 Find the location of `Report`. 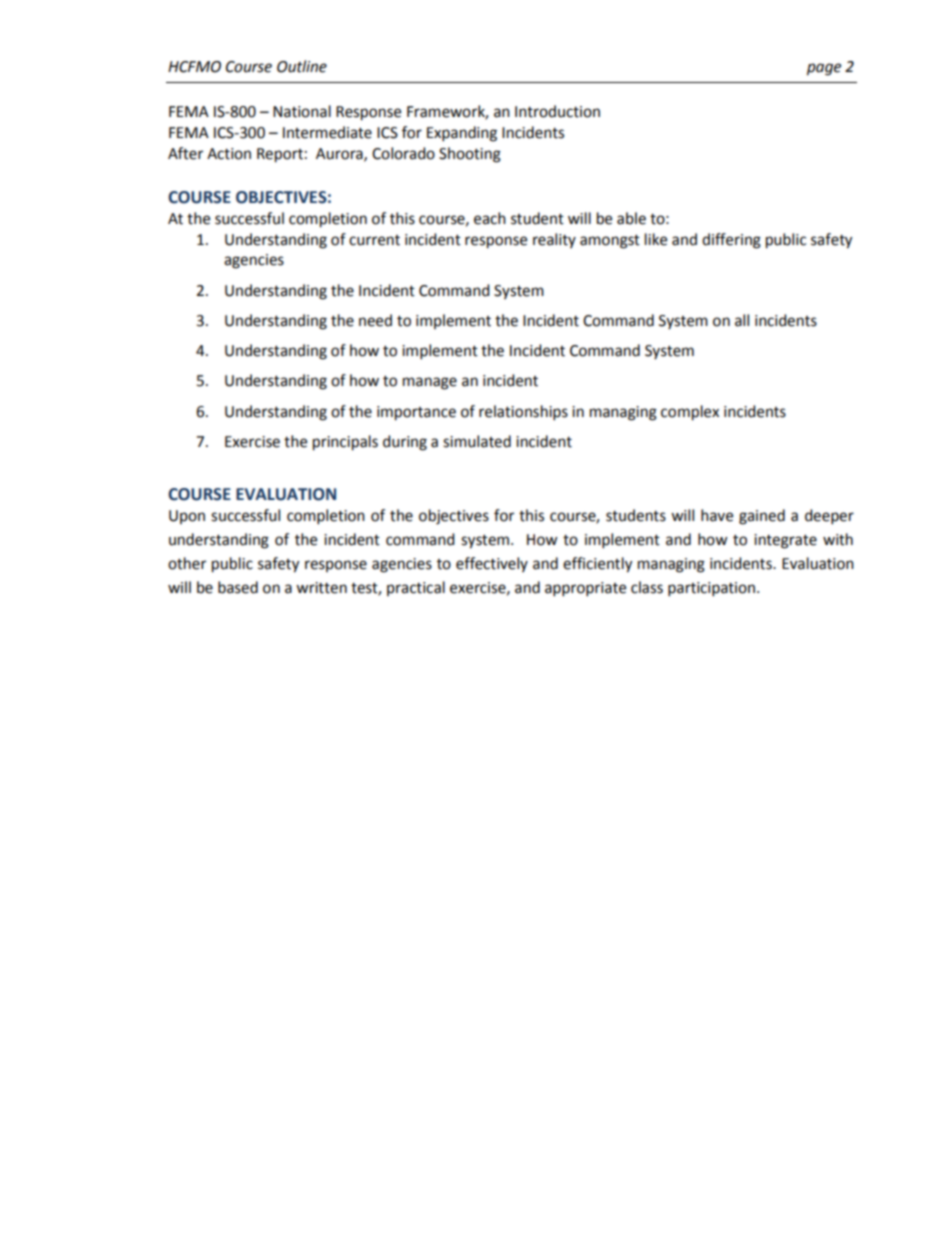

Report is located at coordinates (280, 155).
